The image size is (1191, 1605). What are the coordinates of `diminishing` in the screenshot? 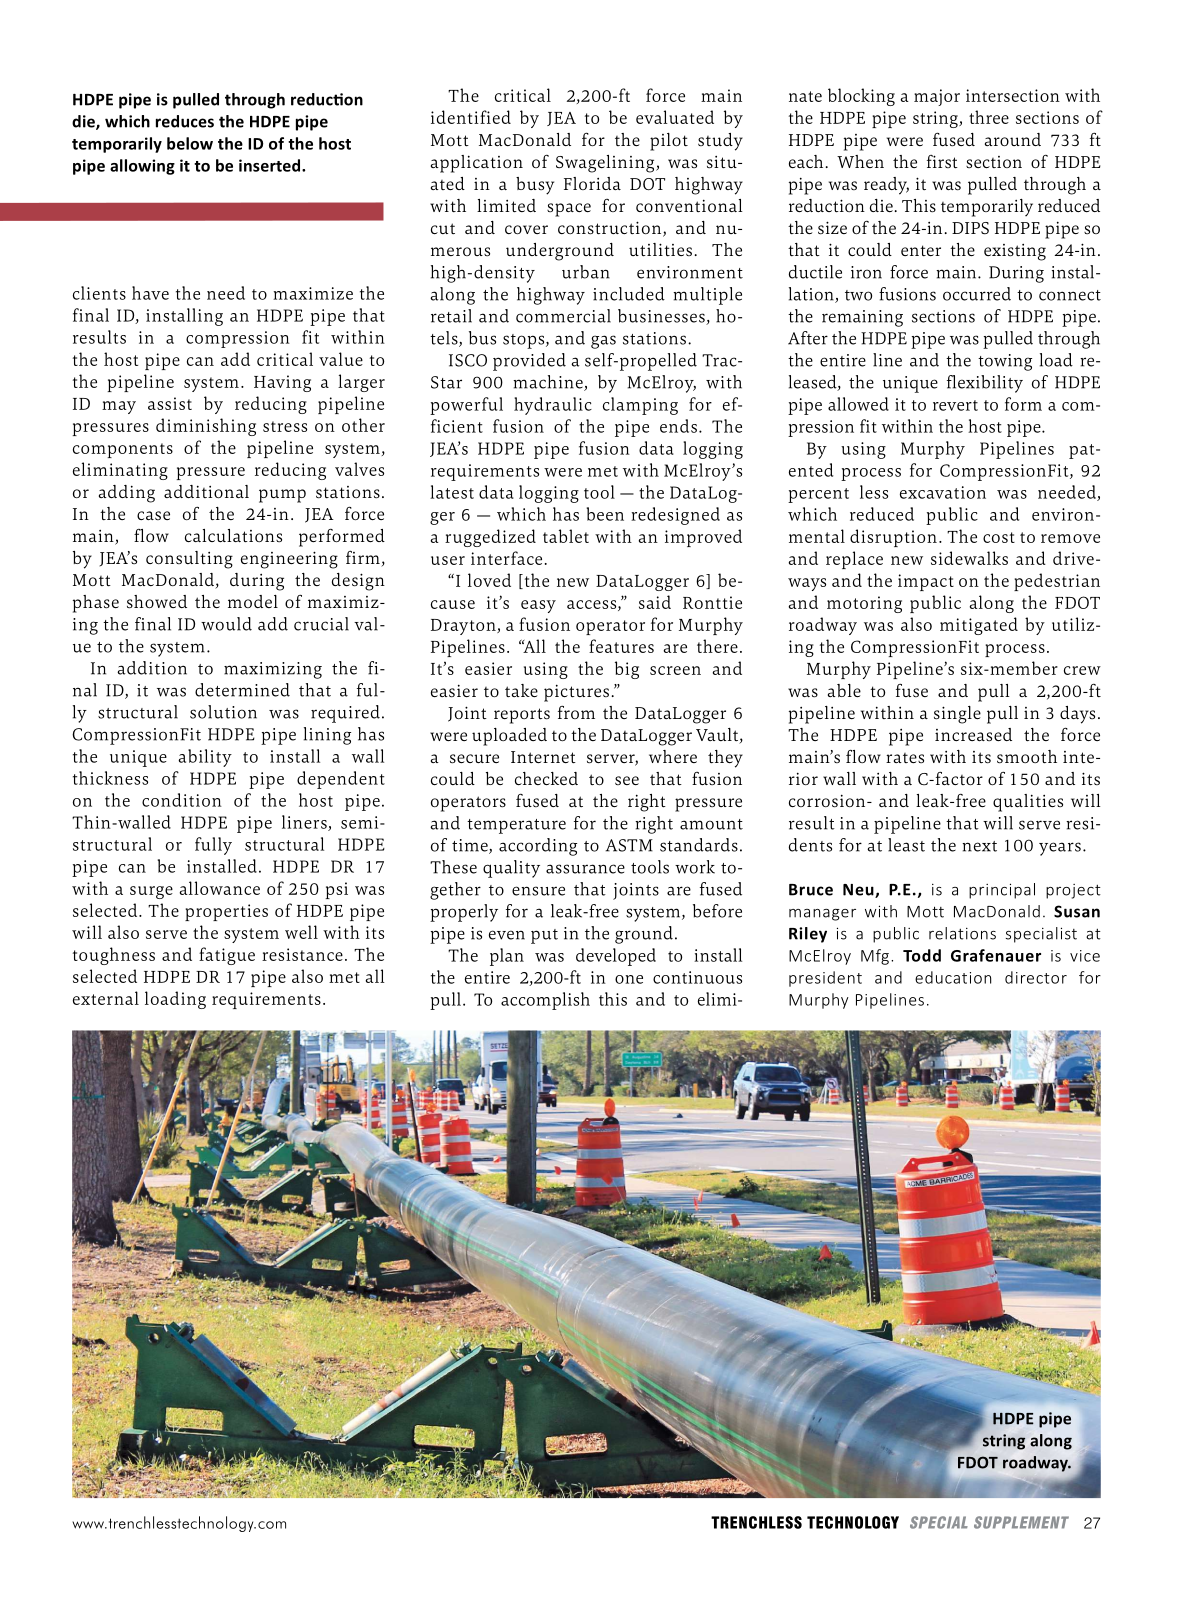 It's located at (206, 427).
